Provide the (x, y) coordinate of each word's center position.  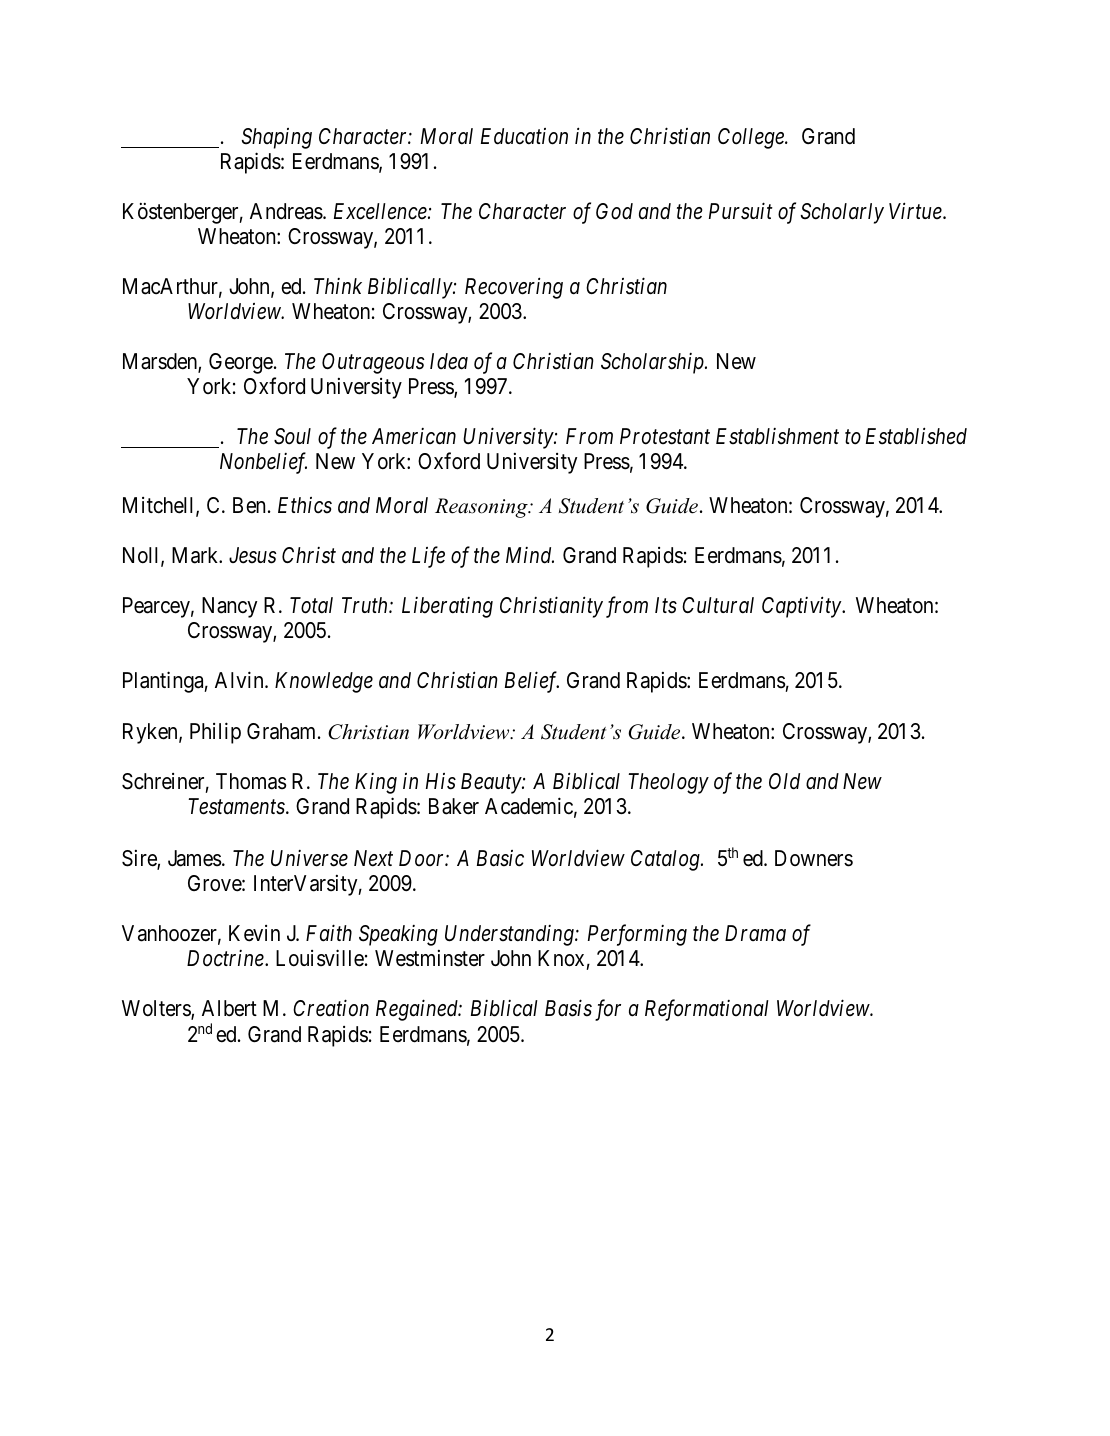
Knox (561, 958)
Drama (755, 933)
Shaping (277, 138)
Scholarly (842, 213)
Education (524, 136)
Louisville (320, 958)
